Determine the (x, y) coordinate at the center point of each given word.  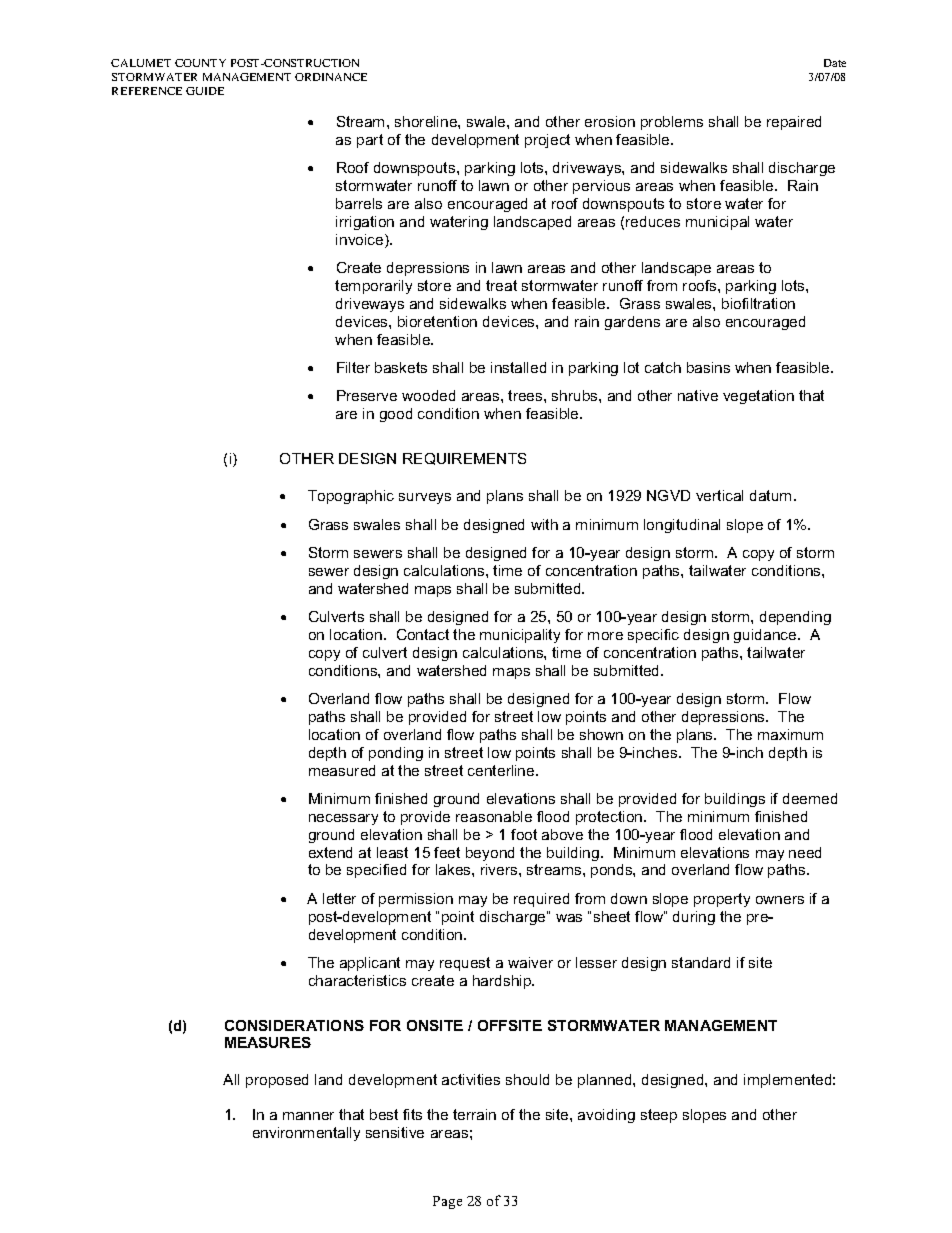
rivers (500, 869)
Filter (353, 367)
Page (447, 1202)
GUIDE (205, 91)
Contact (423, 634)
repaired (794, 123)
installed (518, 367)
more (605, 636)
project (547, 141)
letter (339, 898)
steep (659, 1116)
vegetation (758, 397)
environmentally (306, 1134)
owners (780, 900)
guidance (766, 636)
